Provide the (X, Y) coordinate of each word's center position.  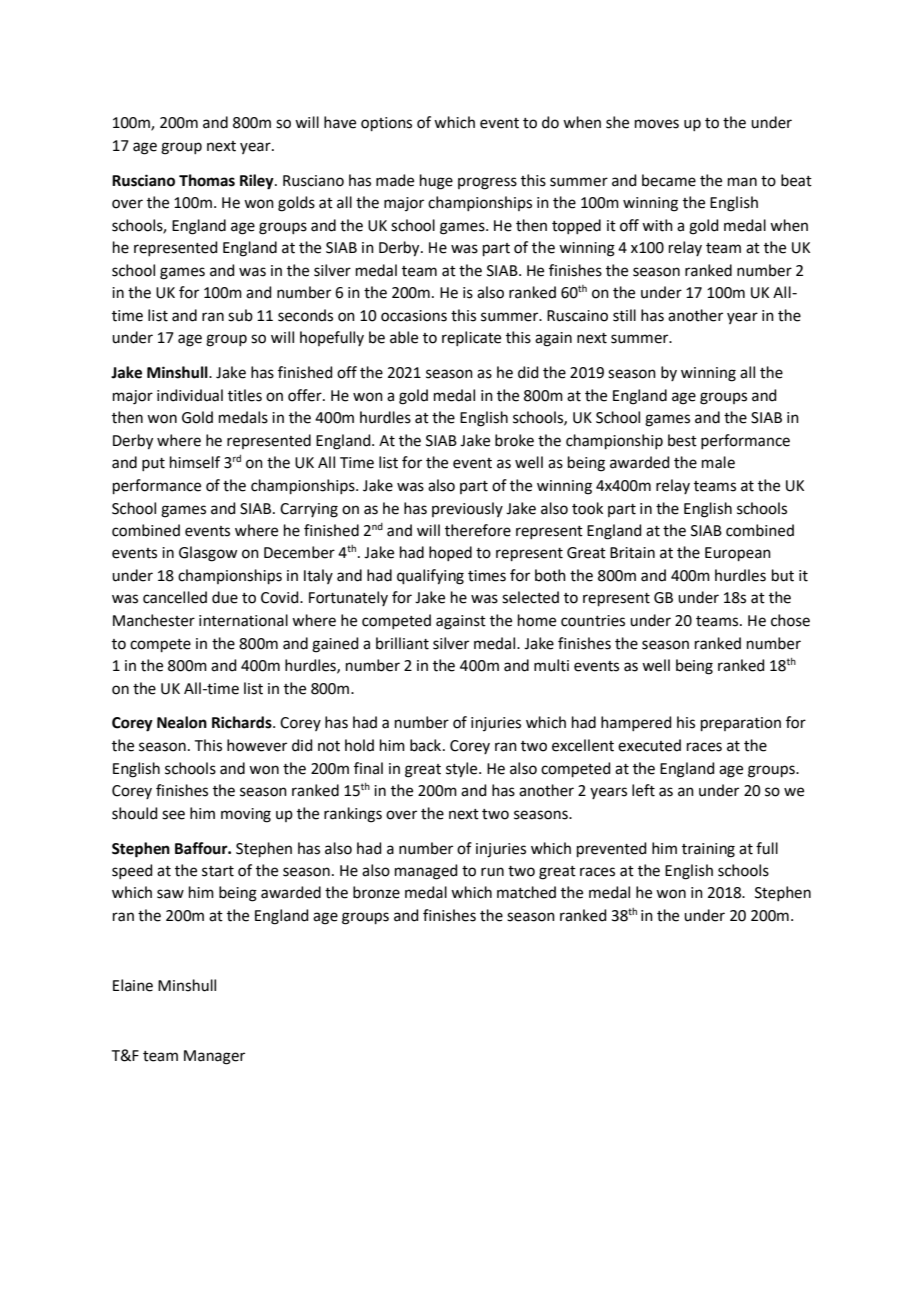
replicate (471, 338)
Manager (214, 1057)
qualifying (430, 577)
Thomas (207, 180)
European (738, 554)
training (708, 850)
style (463, 770)
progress (487, 183)
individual (190, 395)
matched (526, 892)
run (492, 872)
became (669, 180)
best (682, 440)
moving (246, 815)
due (225, 597)
